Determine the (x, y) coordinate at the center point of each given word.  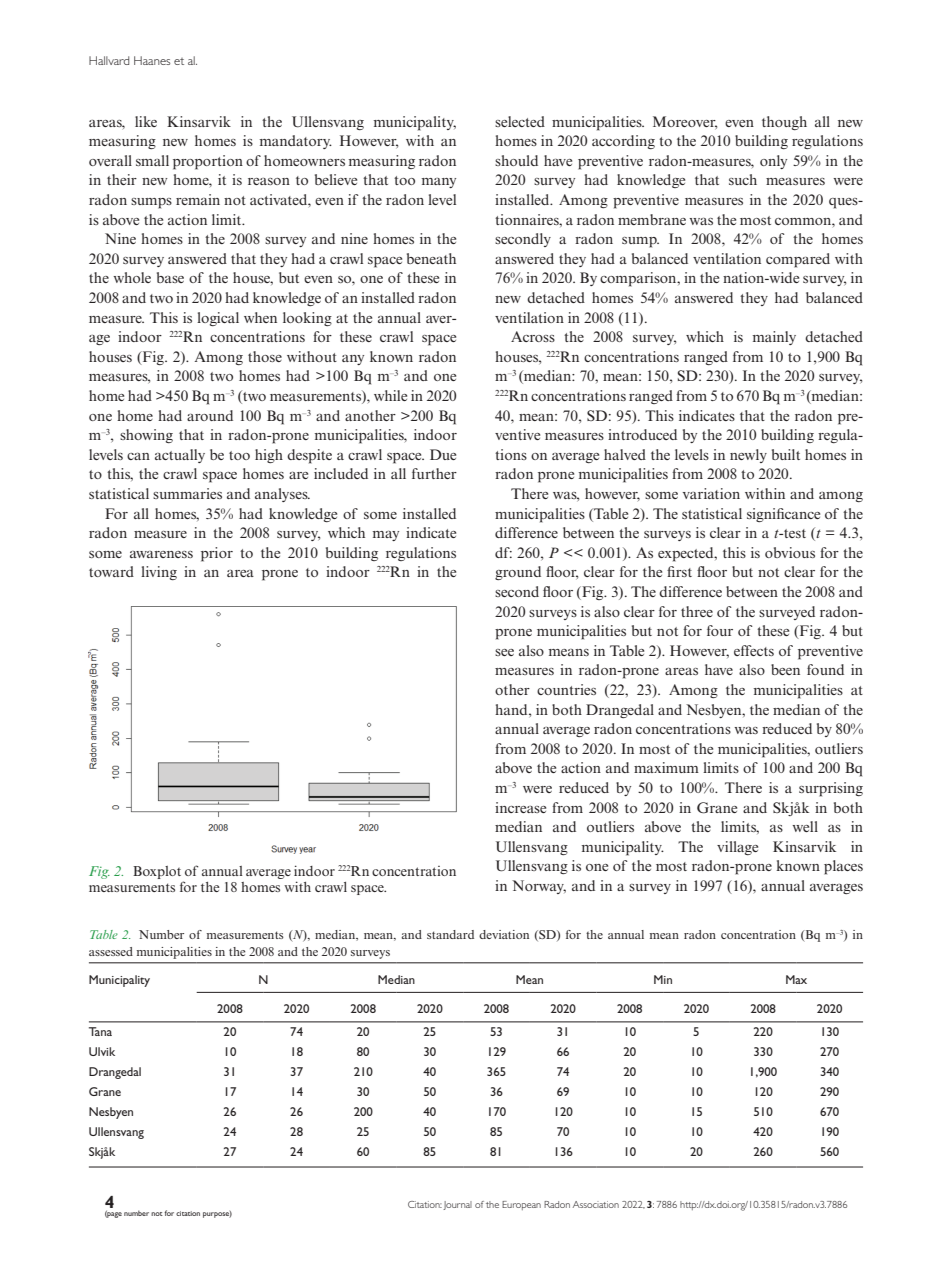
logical (218, 319)
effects (754, 650)
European (521, 1205)
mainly (774, 338)
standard (450, 934)
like (146, 121)
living (159, 573)
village (737, 848)
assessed (111, 951)
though (784, 123)
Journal (457, 1205)
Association (596, 1204)
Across (533, 336)
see (504, 652)
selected (520, 121)
